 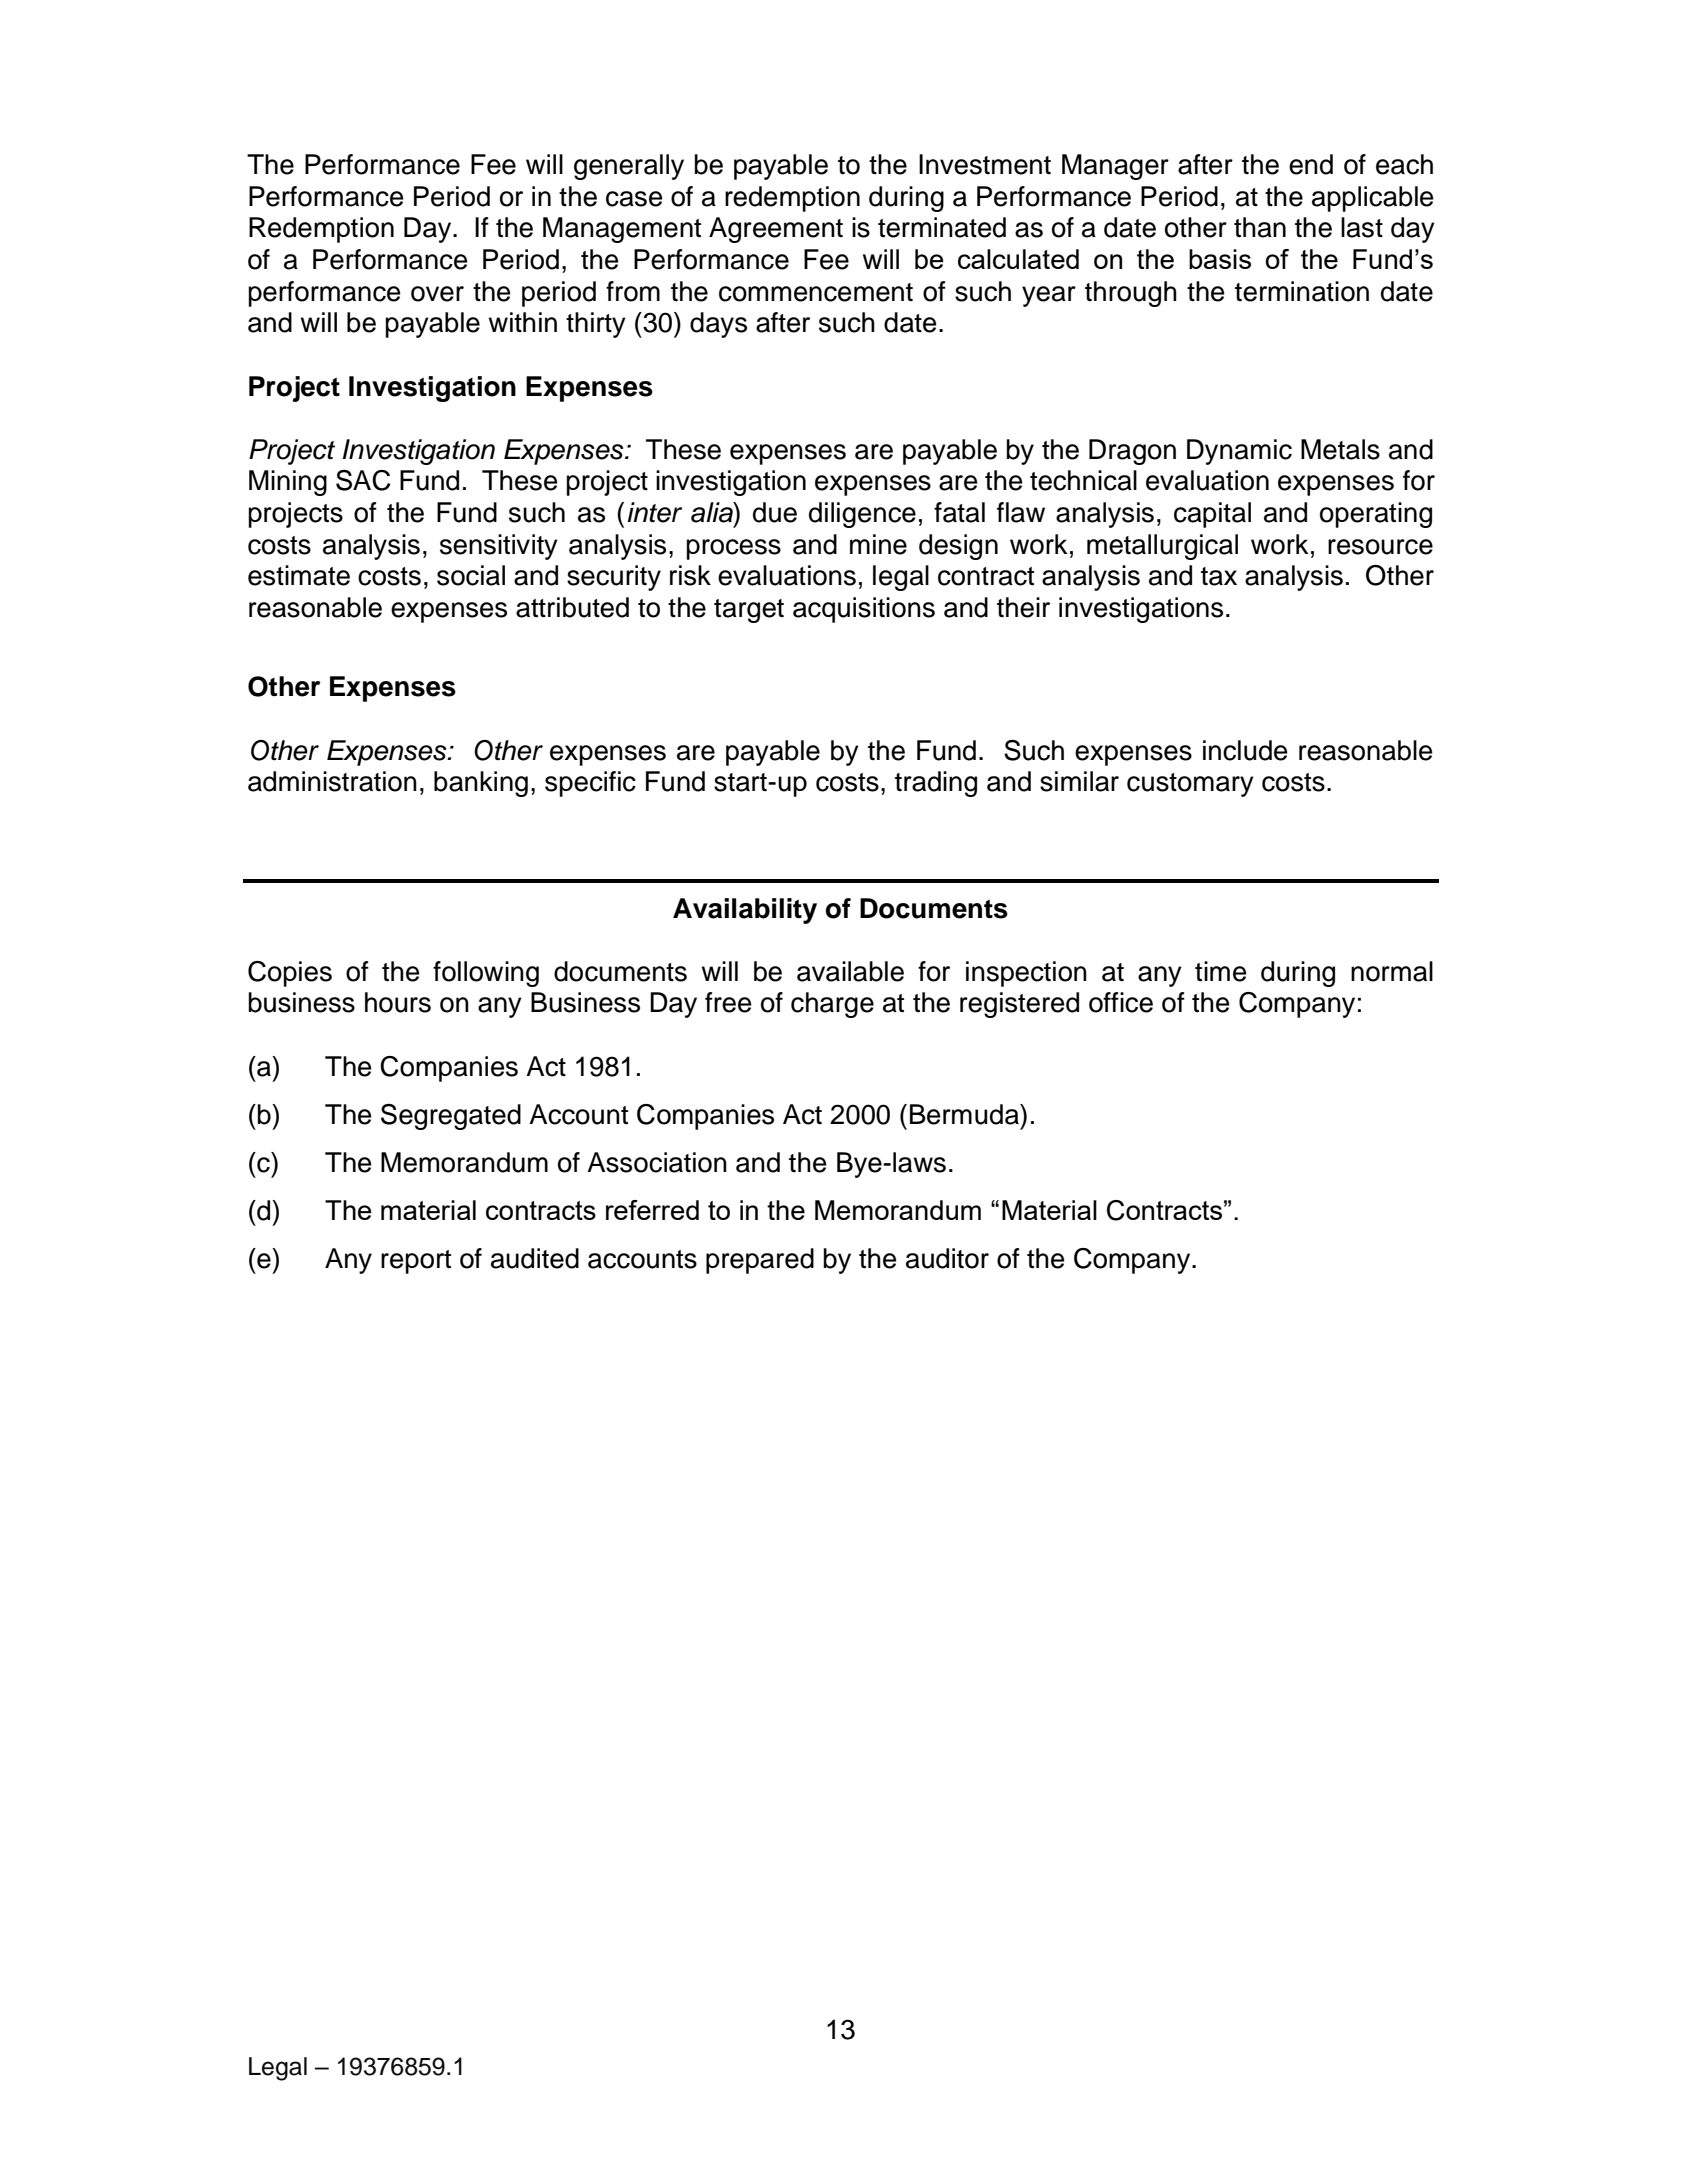 What do you see at coordinates (776, 230) in the screenshot?
I see `Agreement` at bounding box center [776, 230].
